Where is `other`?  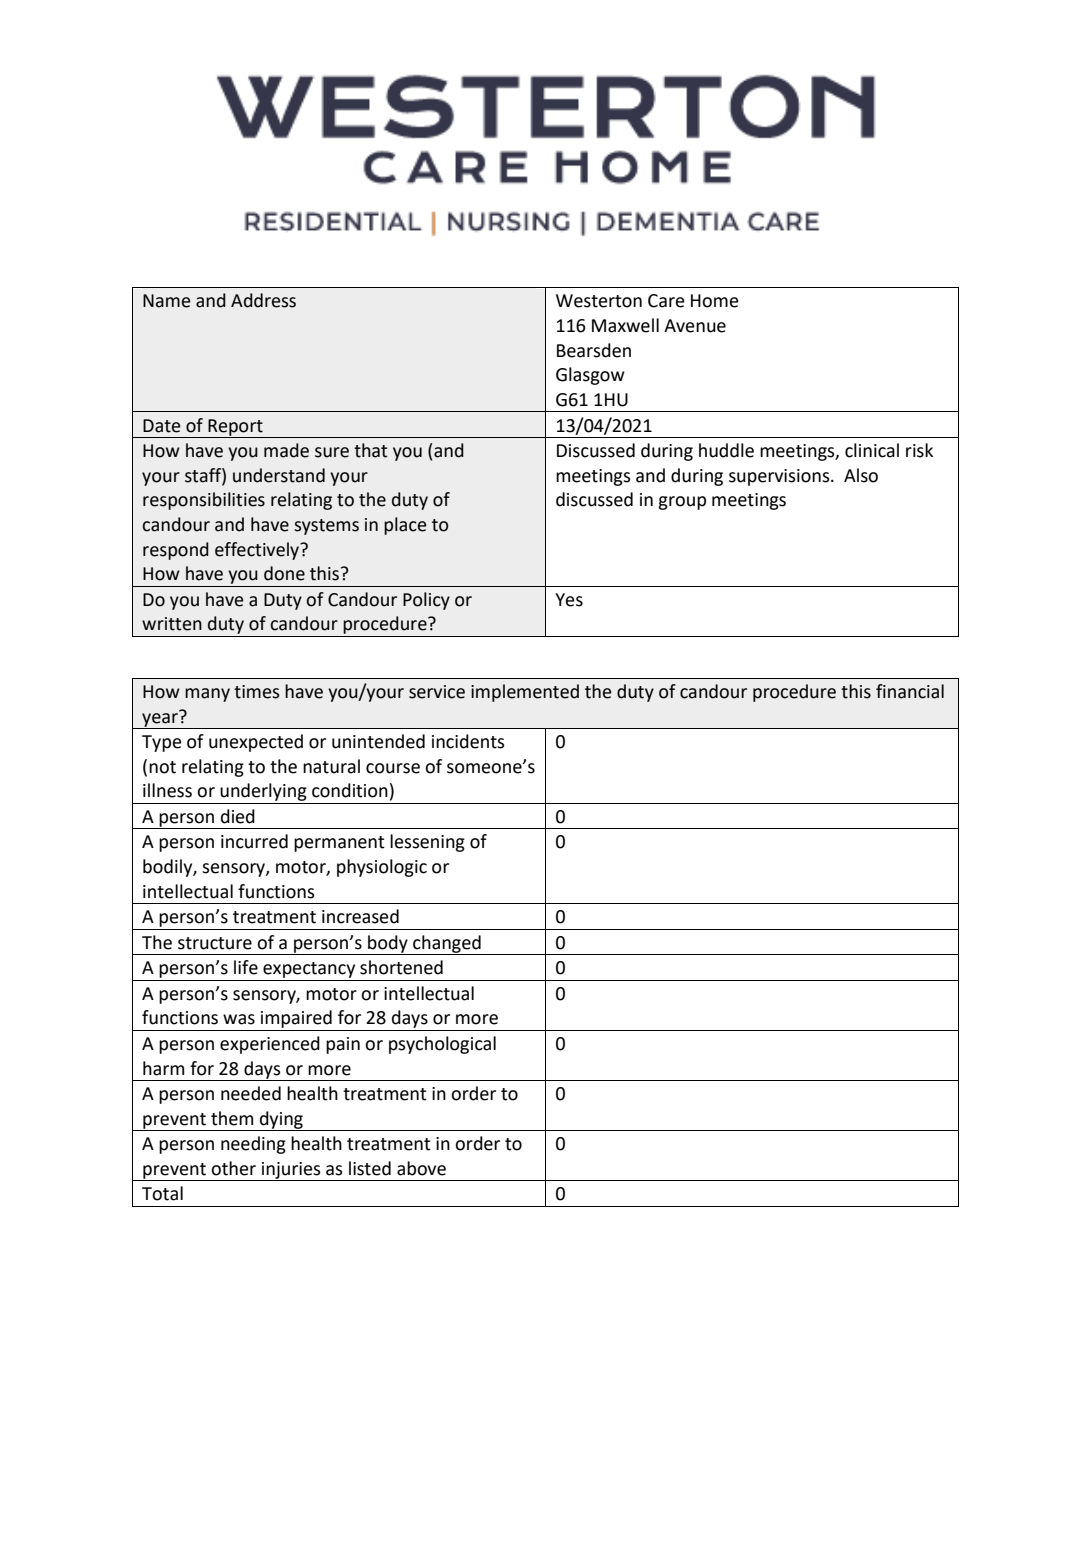 other is located at coordinates (233, 1168).
